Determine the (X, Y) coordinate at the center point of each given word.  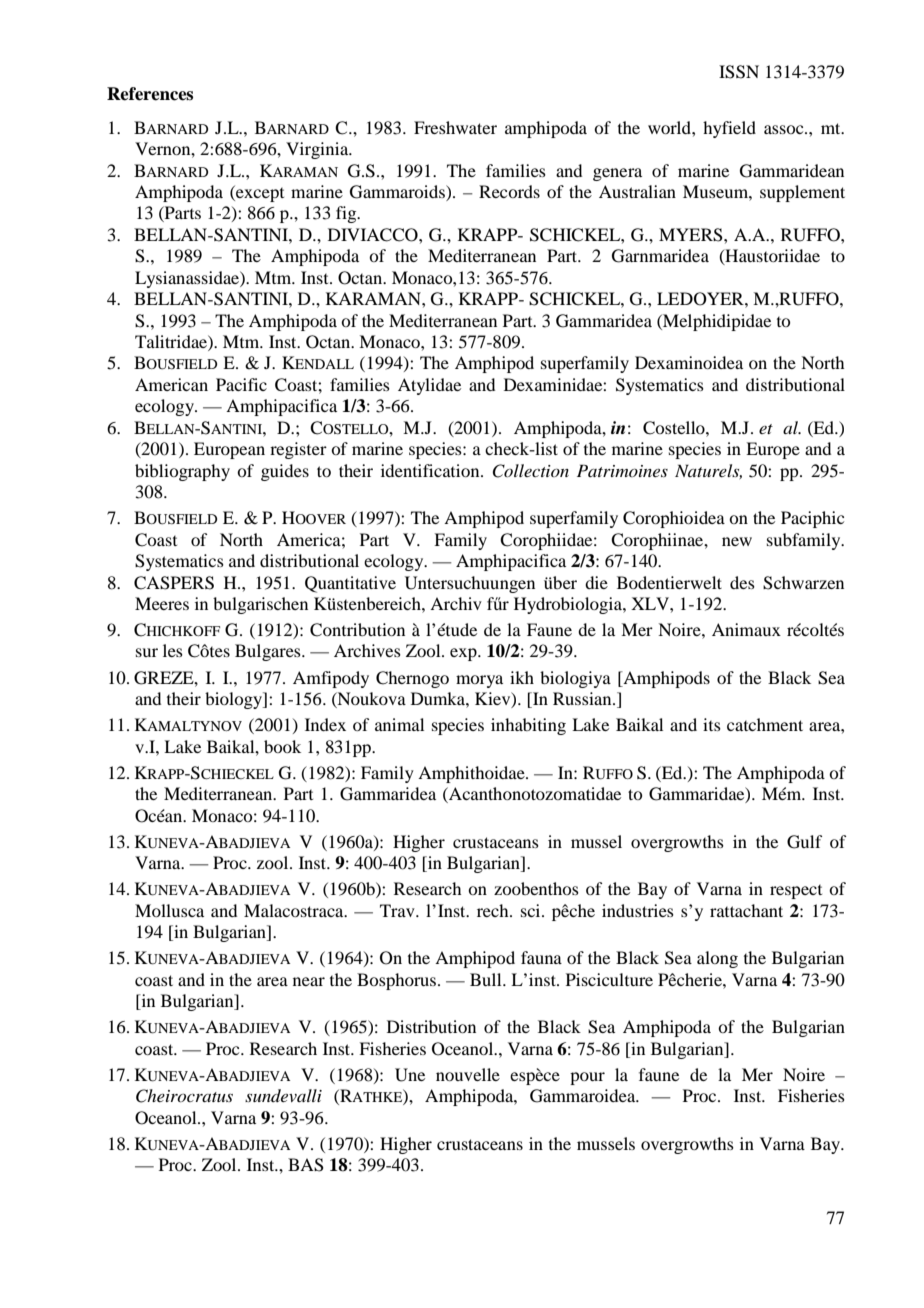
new (737, 541)
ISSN (739, 72)
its (712, 724)
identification (431, 470)
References (150, 94)
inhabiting (528, 726)
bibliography (182, 472)
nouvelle (468, 1074)
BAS (306, 1165)
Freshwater (455, 127)
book (282, 746)
